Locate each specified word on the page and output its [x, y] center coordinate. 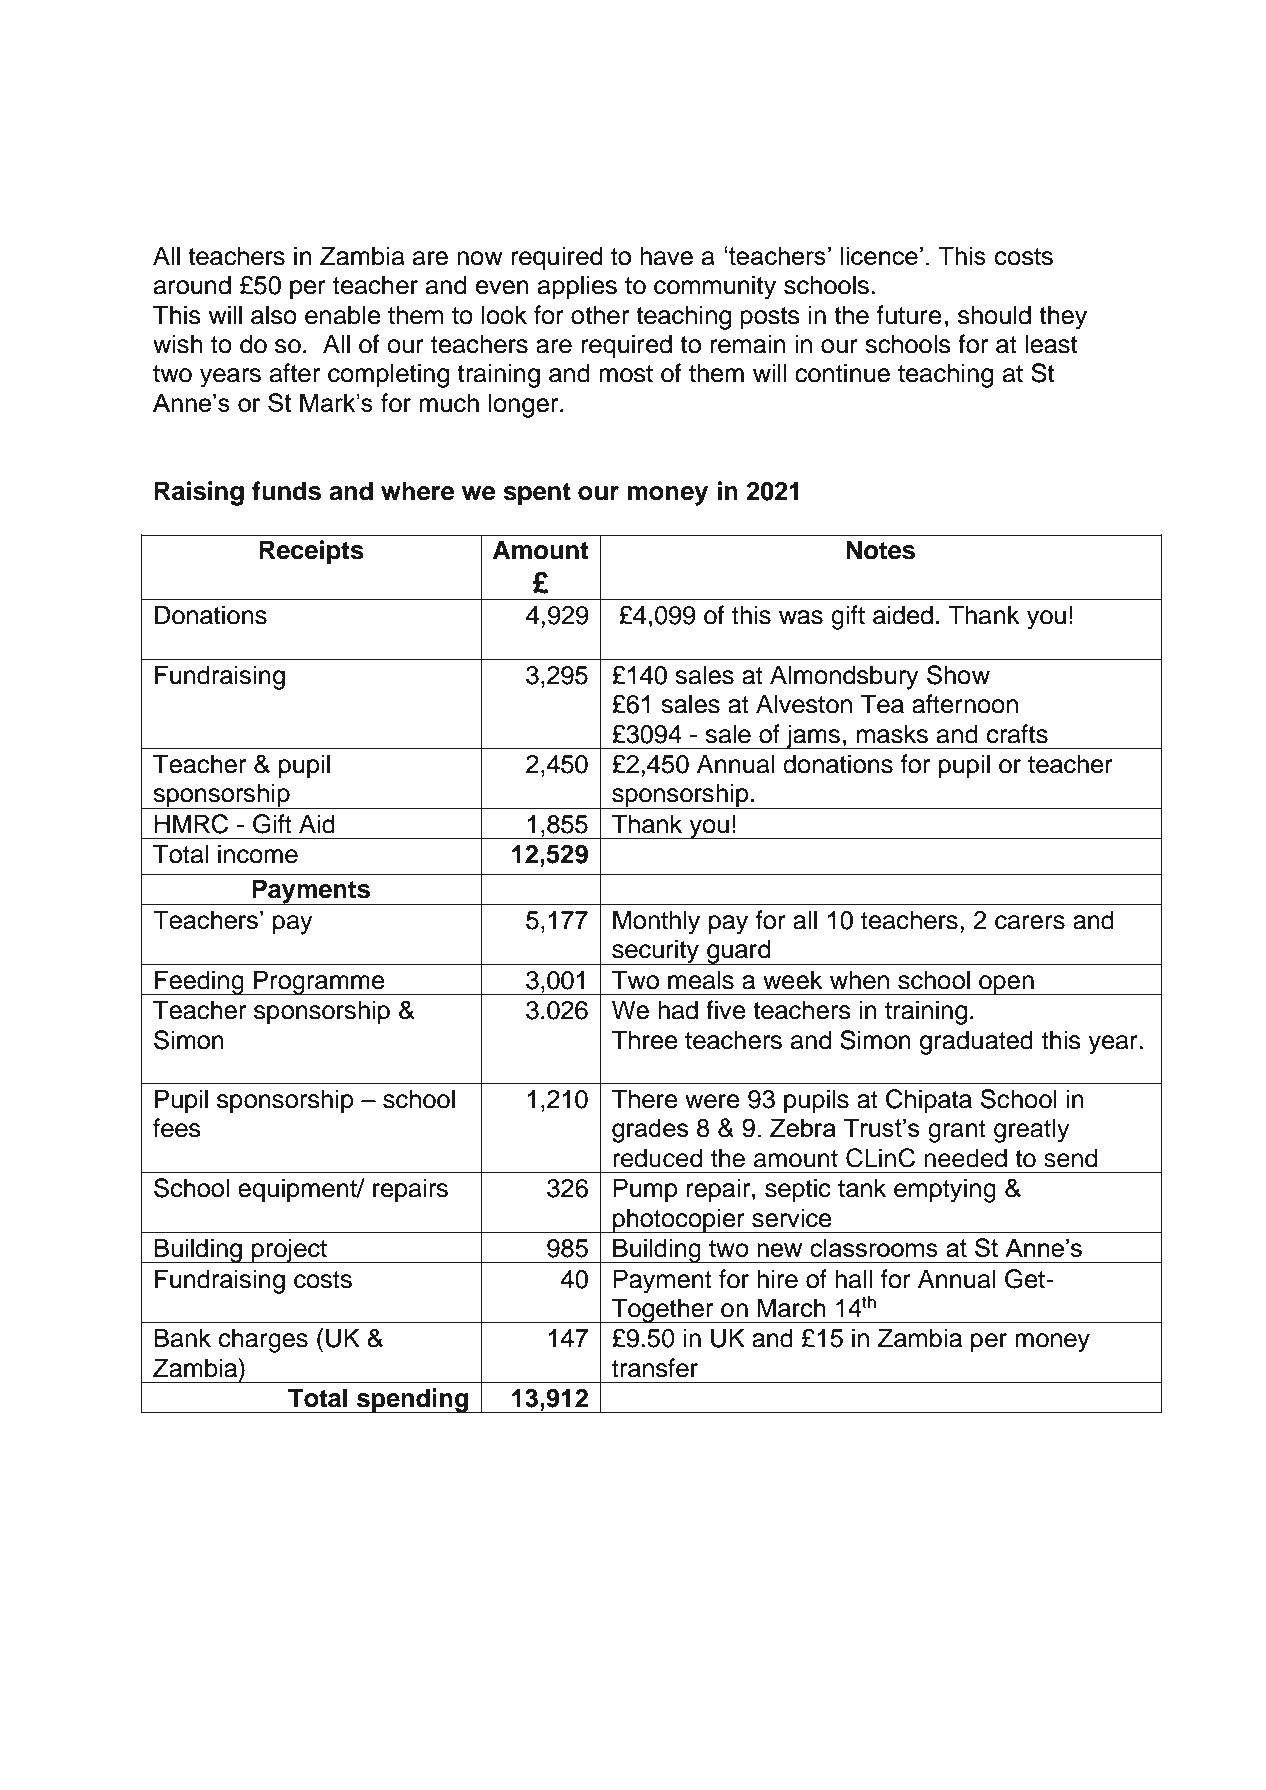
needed [965, 1158]
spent [537, 494]
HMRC [191, 824]
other [600, 315]
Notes [880, 550]
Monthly [656, 922]
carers [1030, 922]
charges [263, 1340]
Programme [319, 982]
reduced [657, 1158]
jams [813, 736]
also [274, 315]
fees [177, 1128]
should [994, 315]
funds [286, 491]
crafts [1017, 734]
